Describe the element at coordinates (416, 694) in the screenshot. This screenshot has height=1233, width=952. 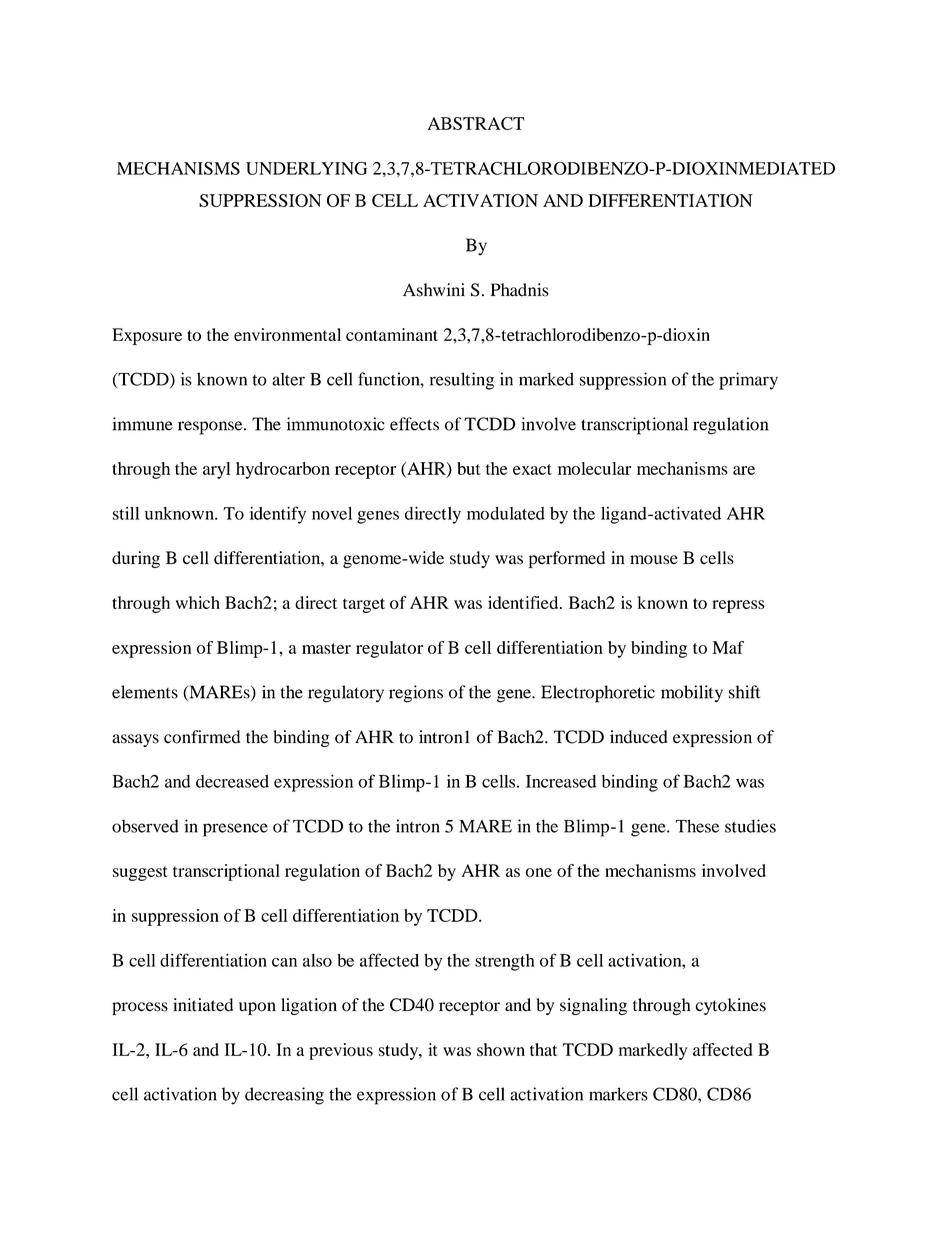
I see `regions` at that location.
